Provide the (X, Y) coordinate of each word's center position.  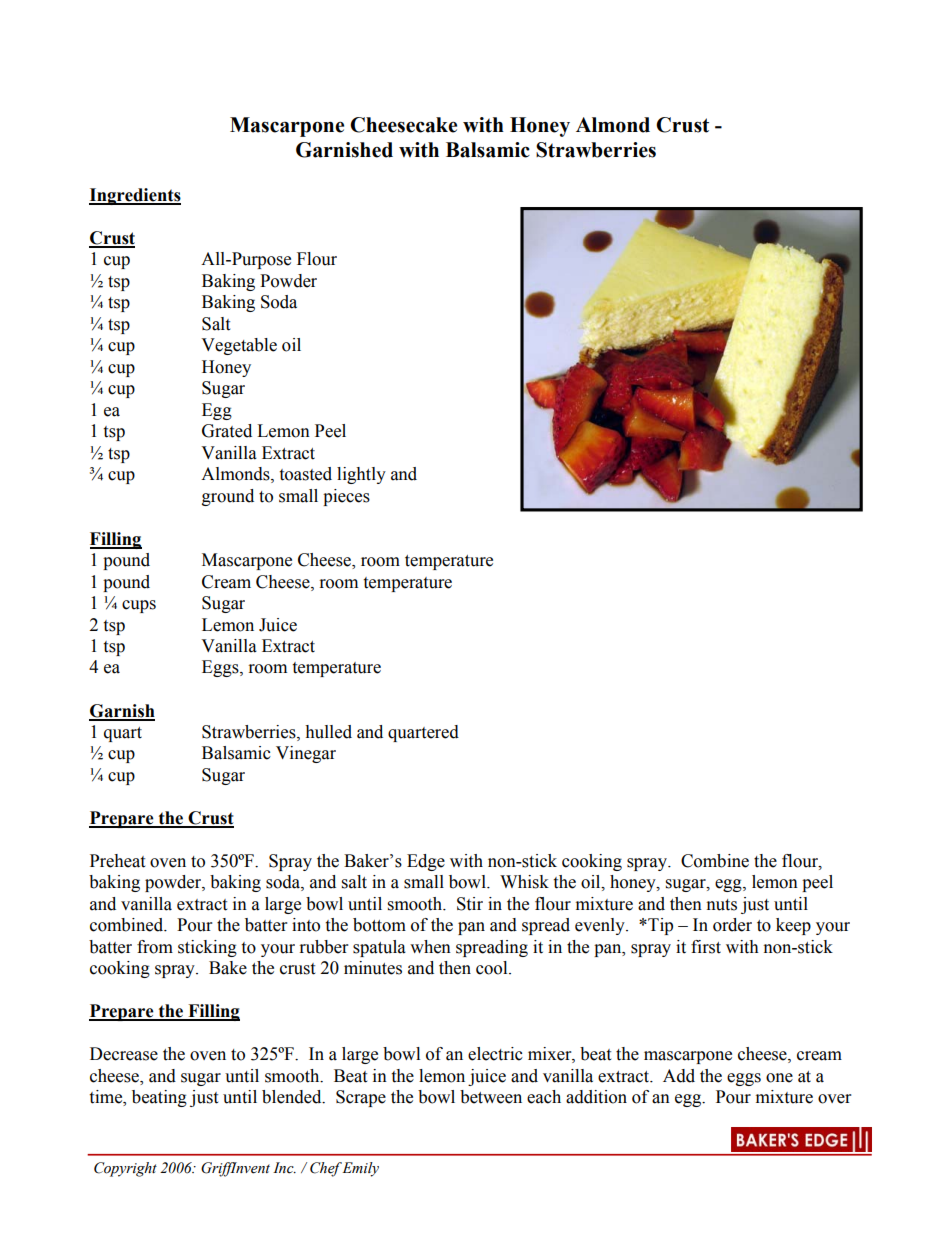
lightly (361, 475)
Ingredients (135, 196)
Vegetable (239, 346)
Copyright (125, 1169)
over (834, 1099)
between (491, 1097)
